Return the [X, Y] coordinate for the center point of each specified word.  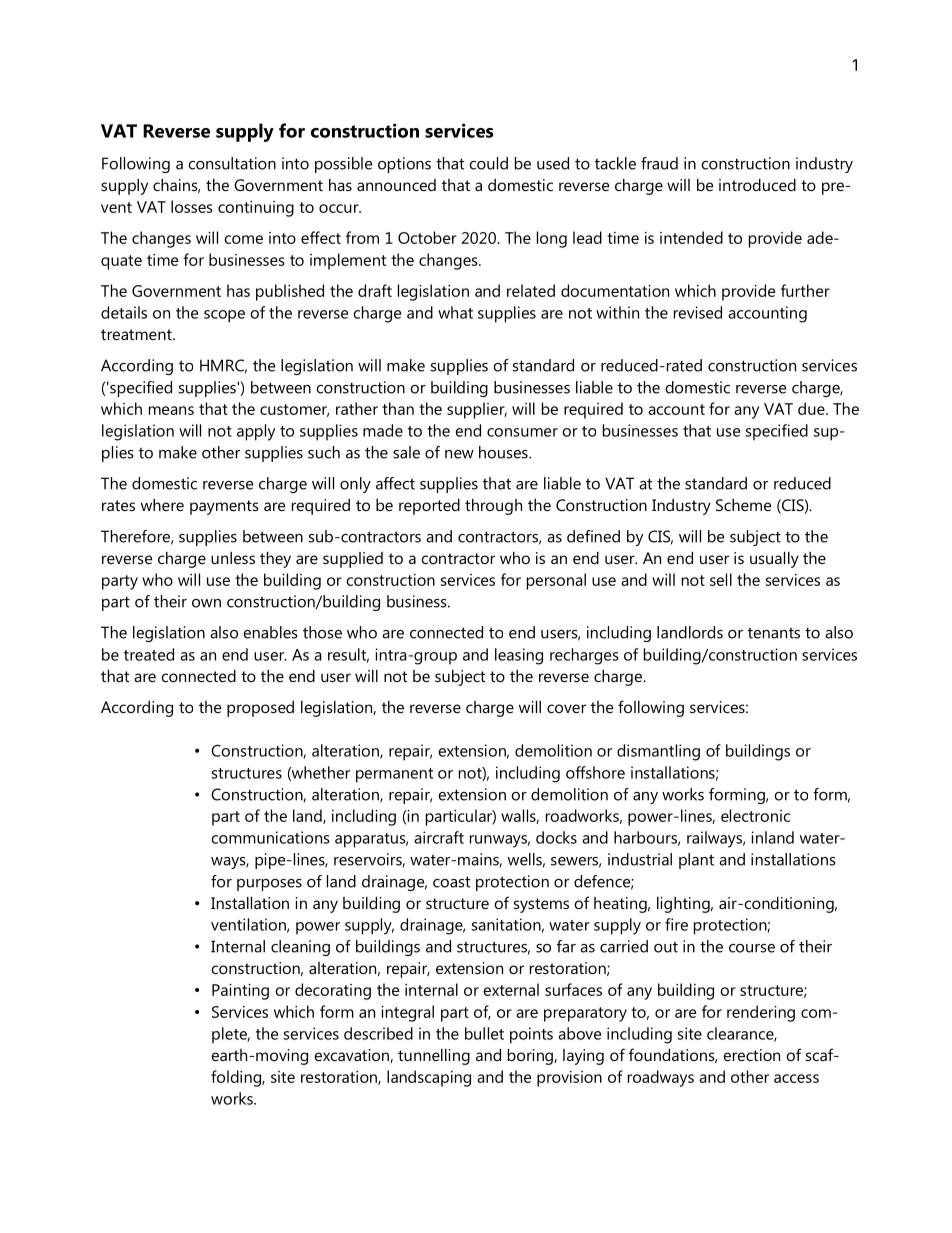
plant [696, 861]
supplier [477, 410]
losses [192, 206]
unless [233, 558]
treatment [137, 334]
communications [270, 837]
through [493, 507]
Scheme [743, 505]
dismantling [658, 752]
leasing [519, 656]
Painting [240, 992]
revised [698, 312]
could [488, 163]
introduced [757, 185]
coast [451, 882]
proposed [260, 709]
